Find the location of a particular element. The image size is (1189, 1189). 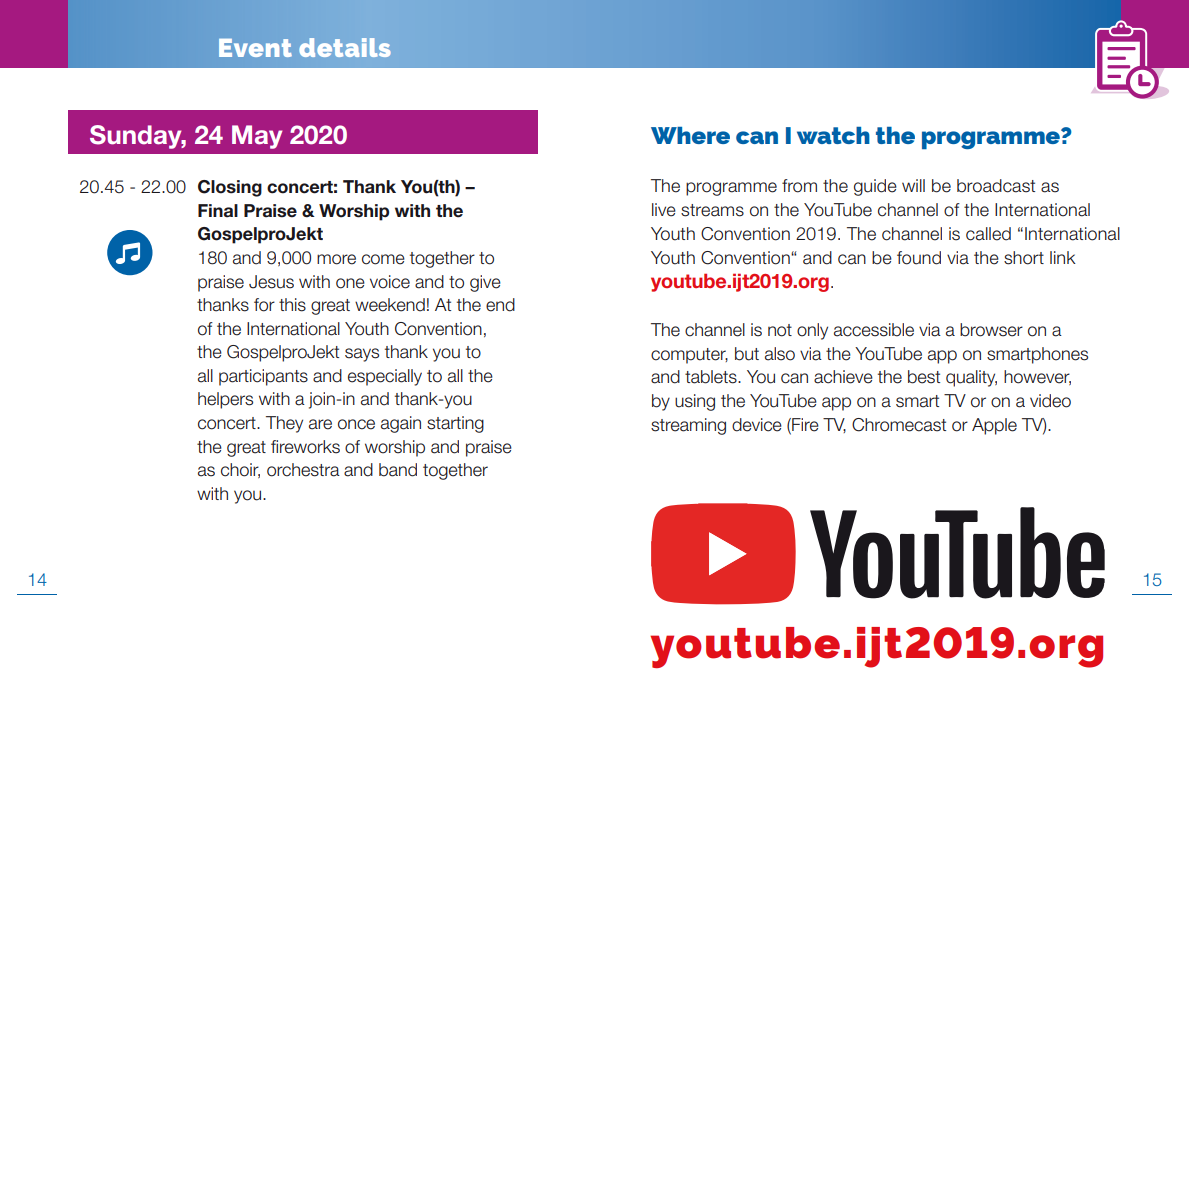

streaming is located at coordinates (688, 426).
